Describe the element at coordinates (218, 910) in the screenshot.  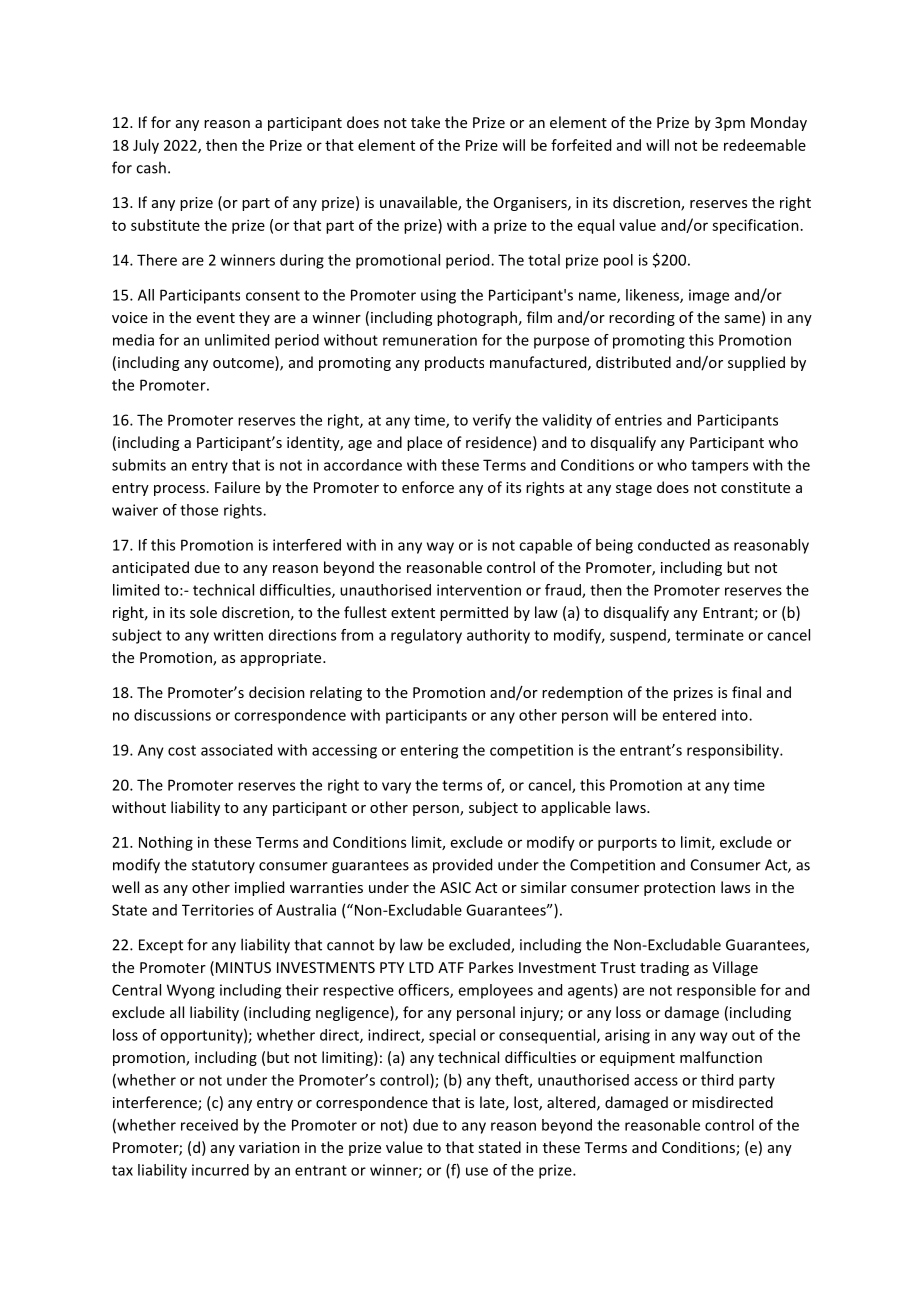
I see `Territories` at that location.
